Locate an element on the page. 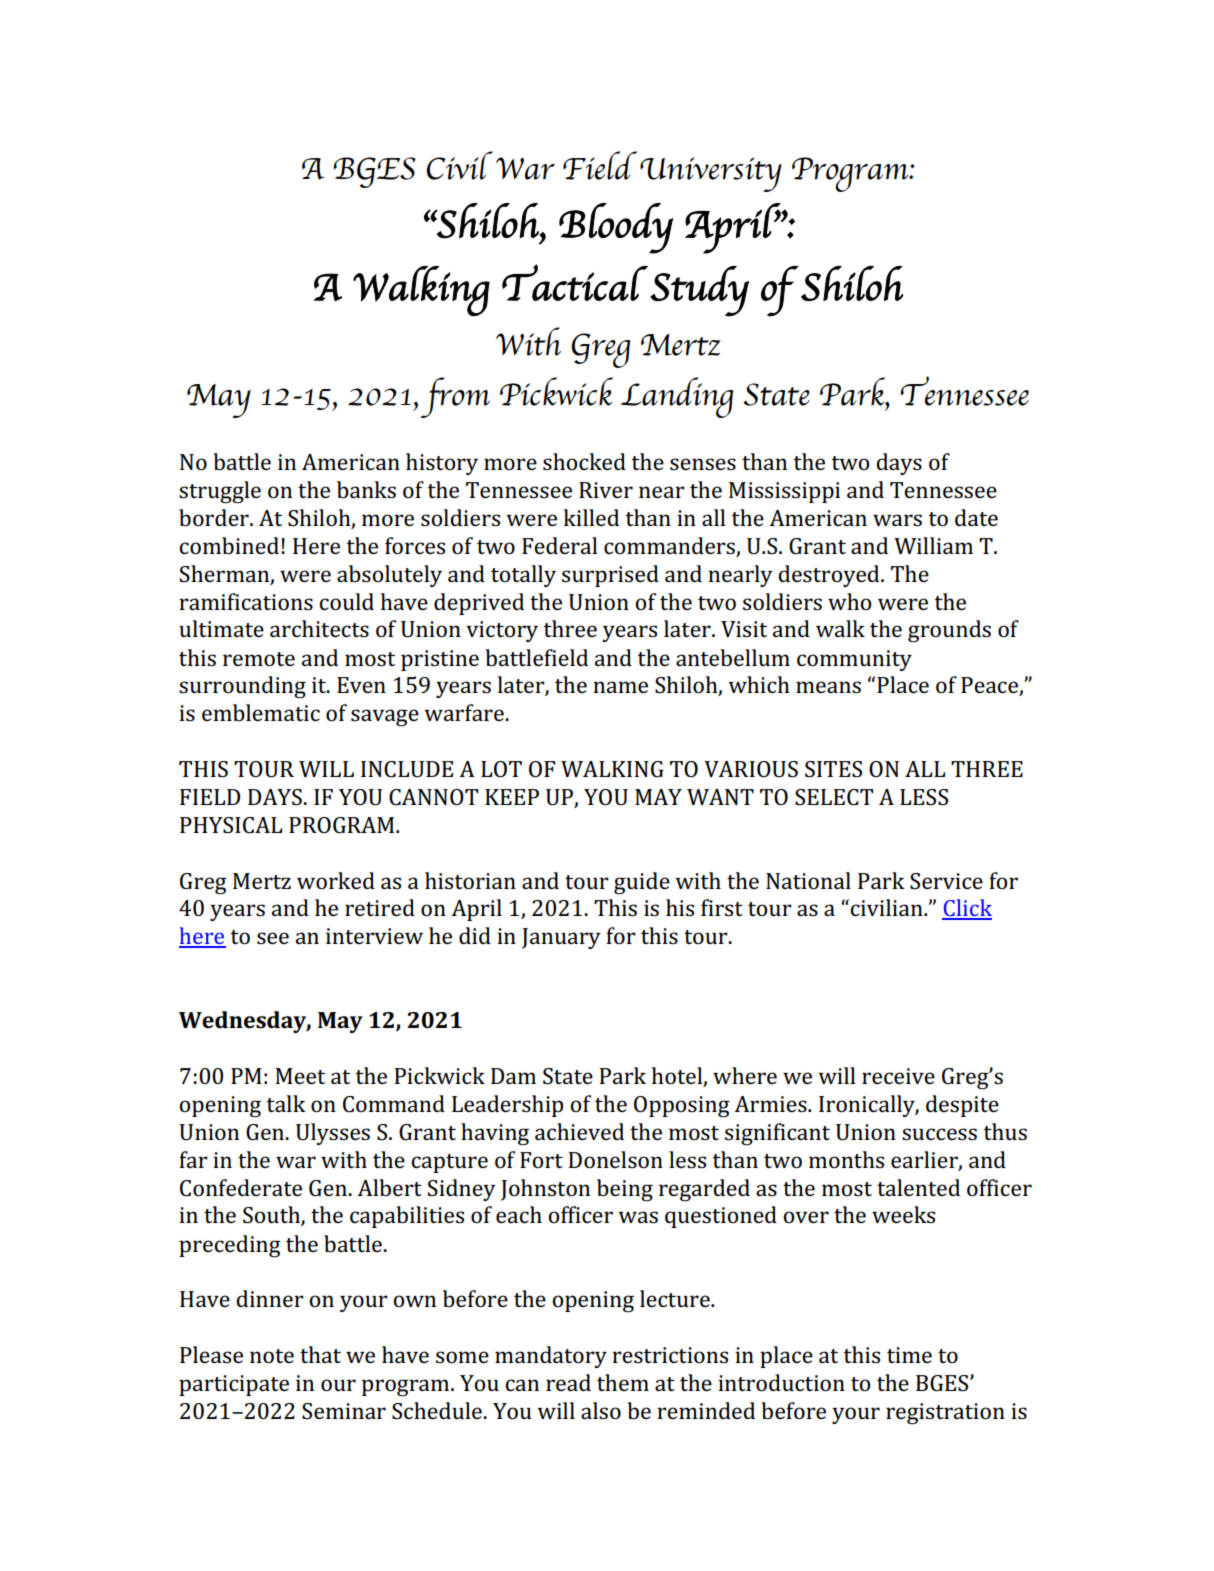  achieved is located at coordinates (579, 1131).
